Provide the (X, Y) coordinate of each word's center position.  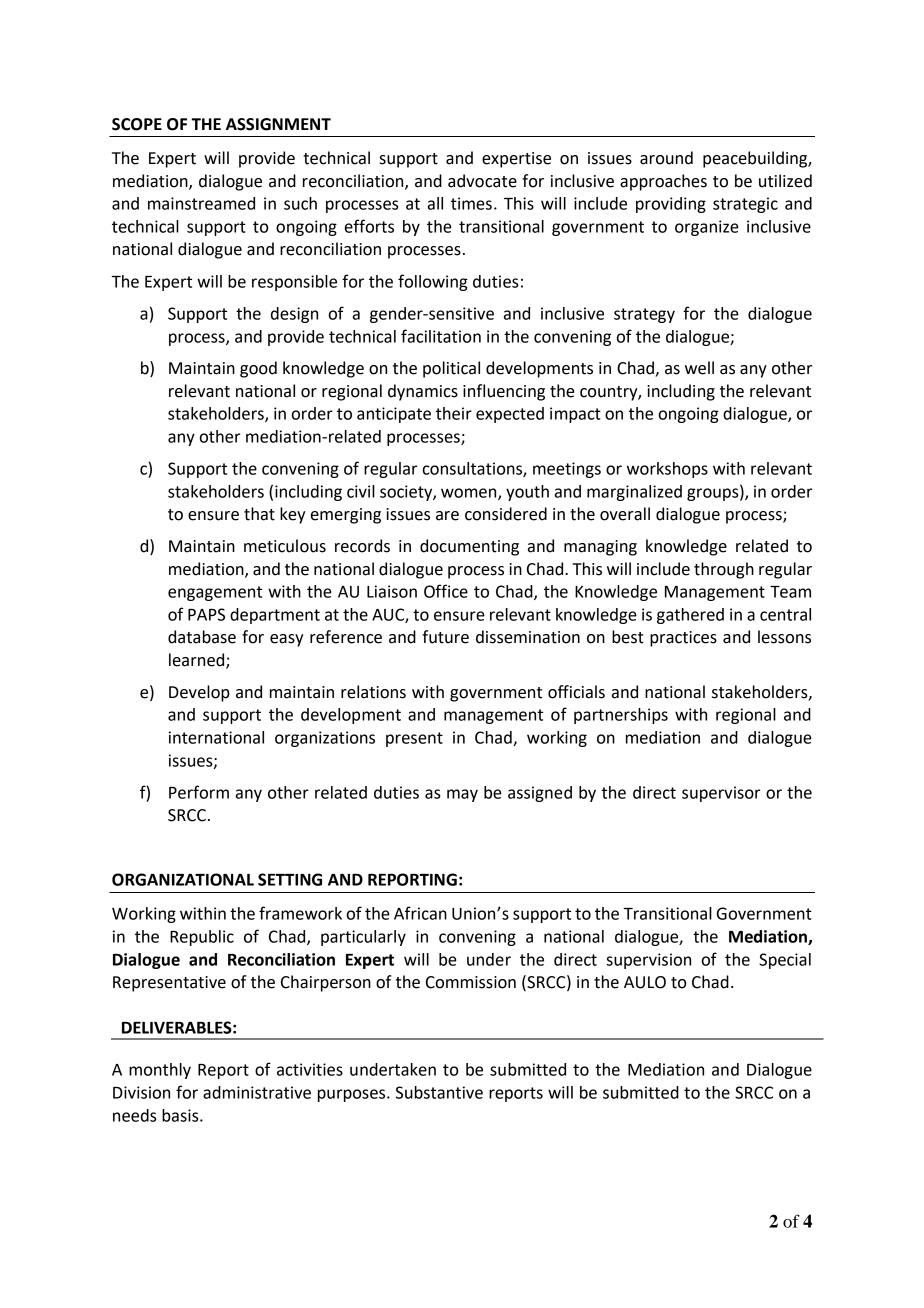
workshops (667, 470)
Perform (199, 792)
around (666, 158)
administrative (257, 1092)
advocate (482, 181)
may (462, 795)
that (259, 514)
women (470, 494)
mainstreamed (201, 203)
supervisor (721, 794)
